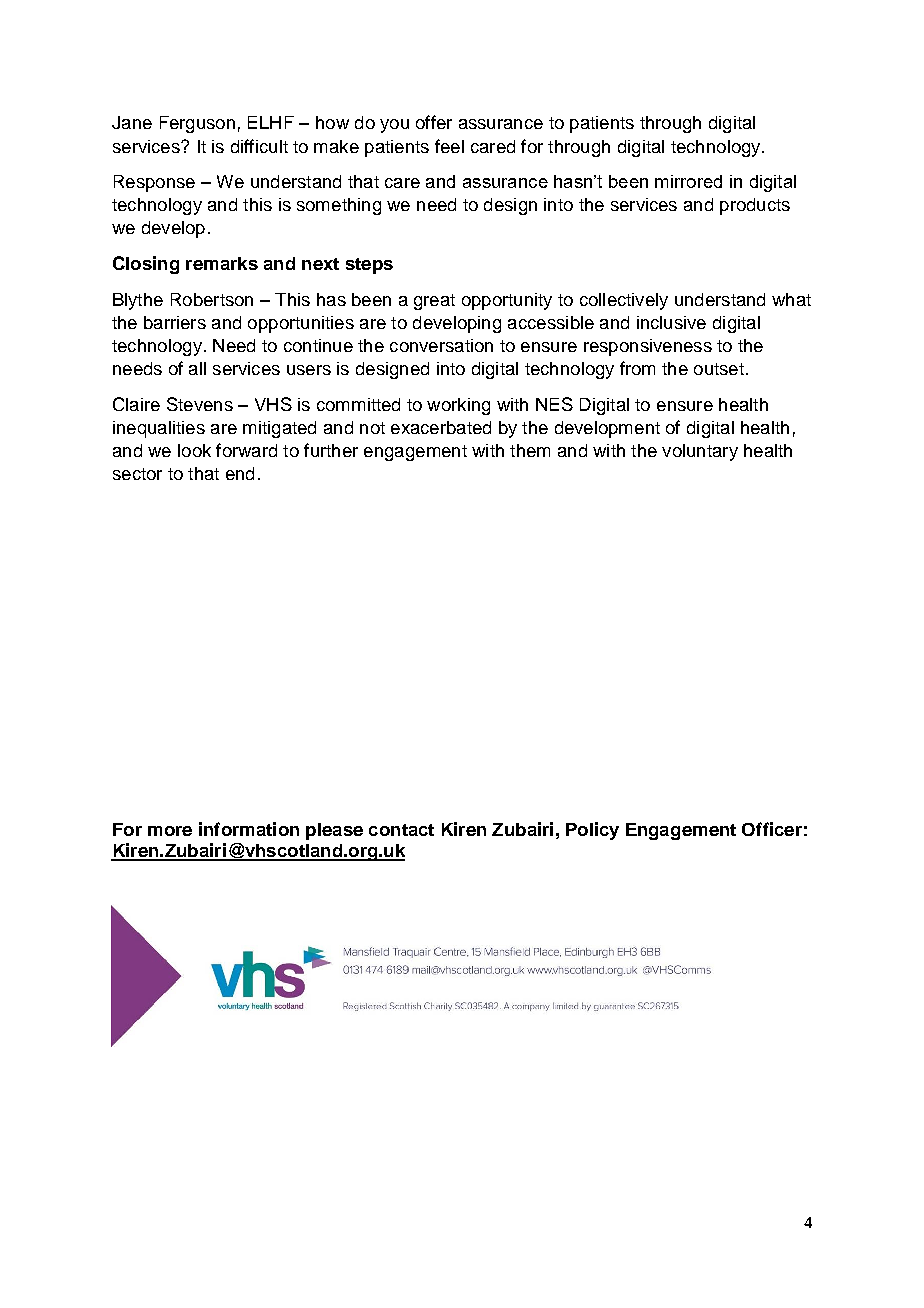 Image resolution: width=924 pixels, height=1308 pixels. Describe the element at coordinates (197, 124) in the screenshot. I see `Ferguson` at that location.
